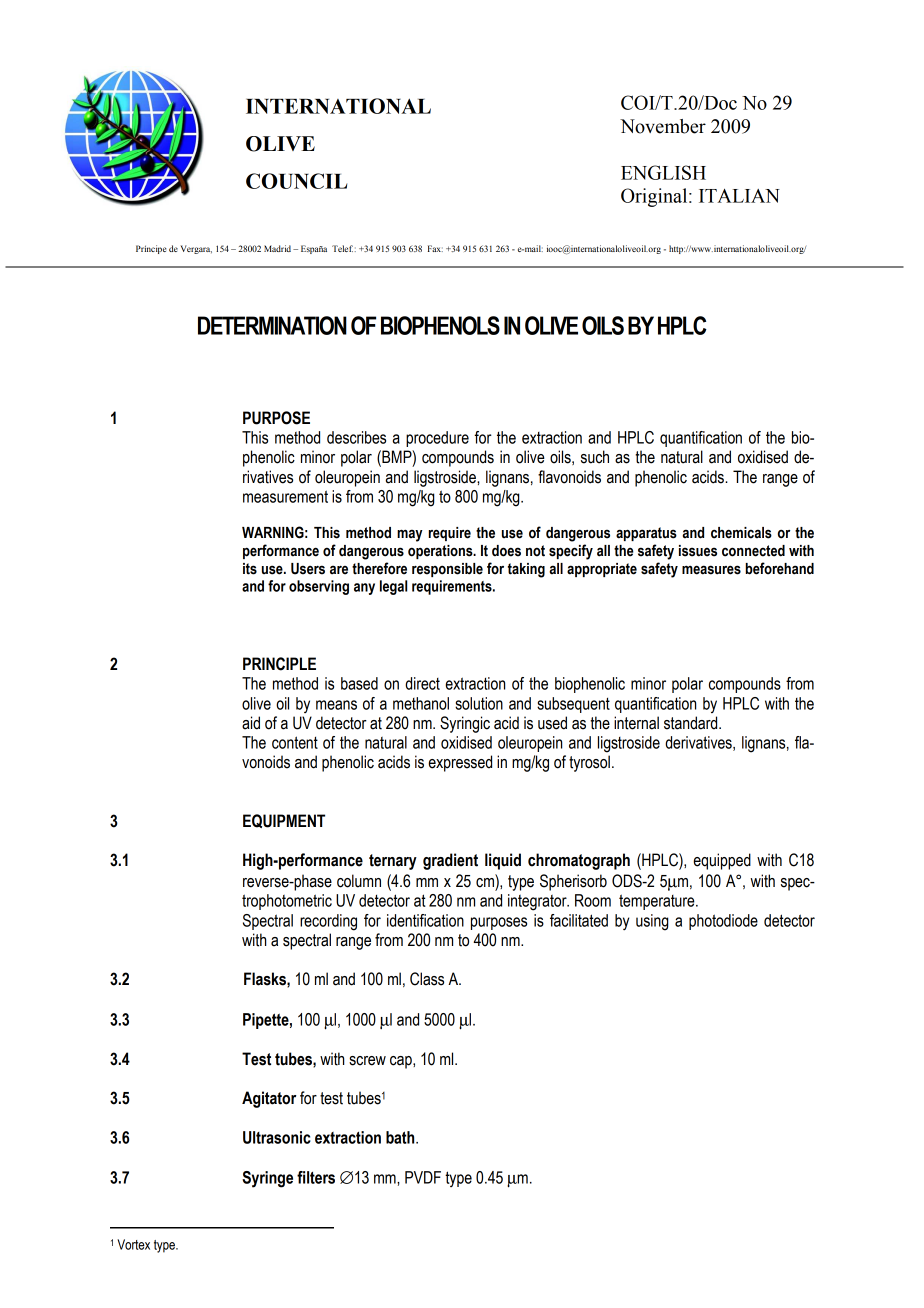 The width and height of the document is (924, 1308). What do you see at coordinates (279, 248) in the document?
I see `Madrid` at bounding box center [279, 248].
